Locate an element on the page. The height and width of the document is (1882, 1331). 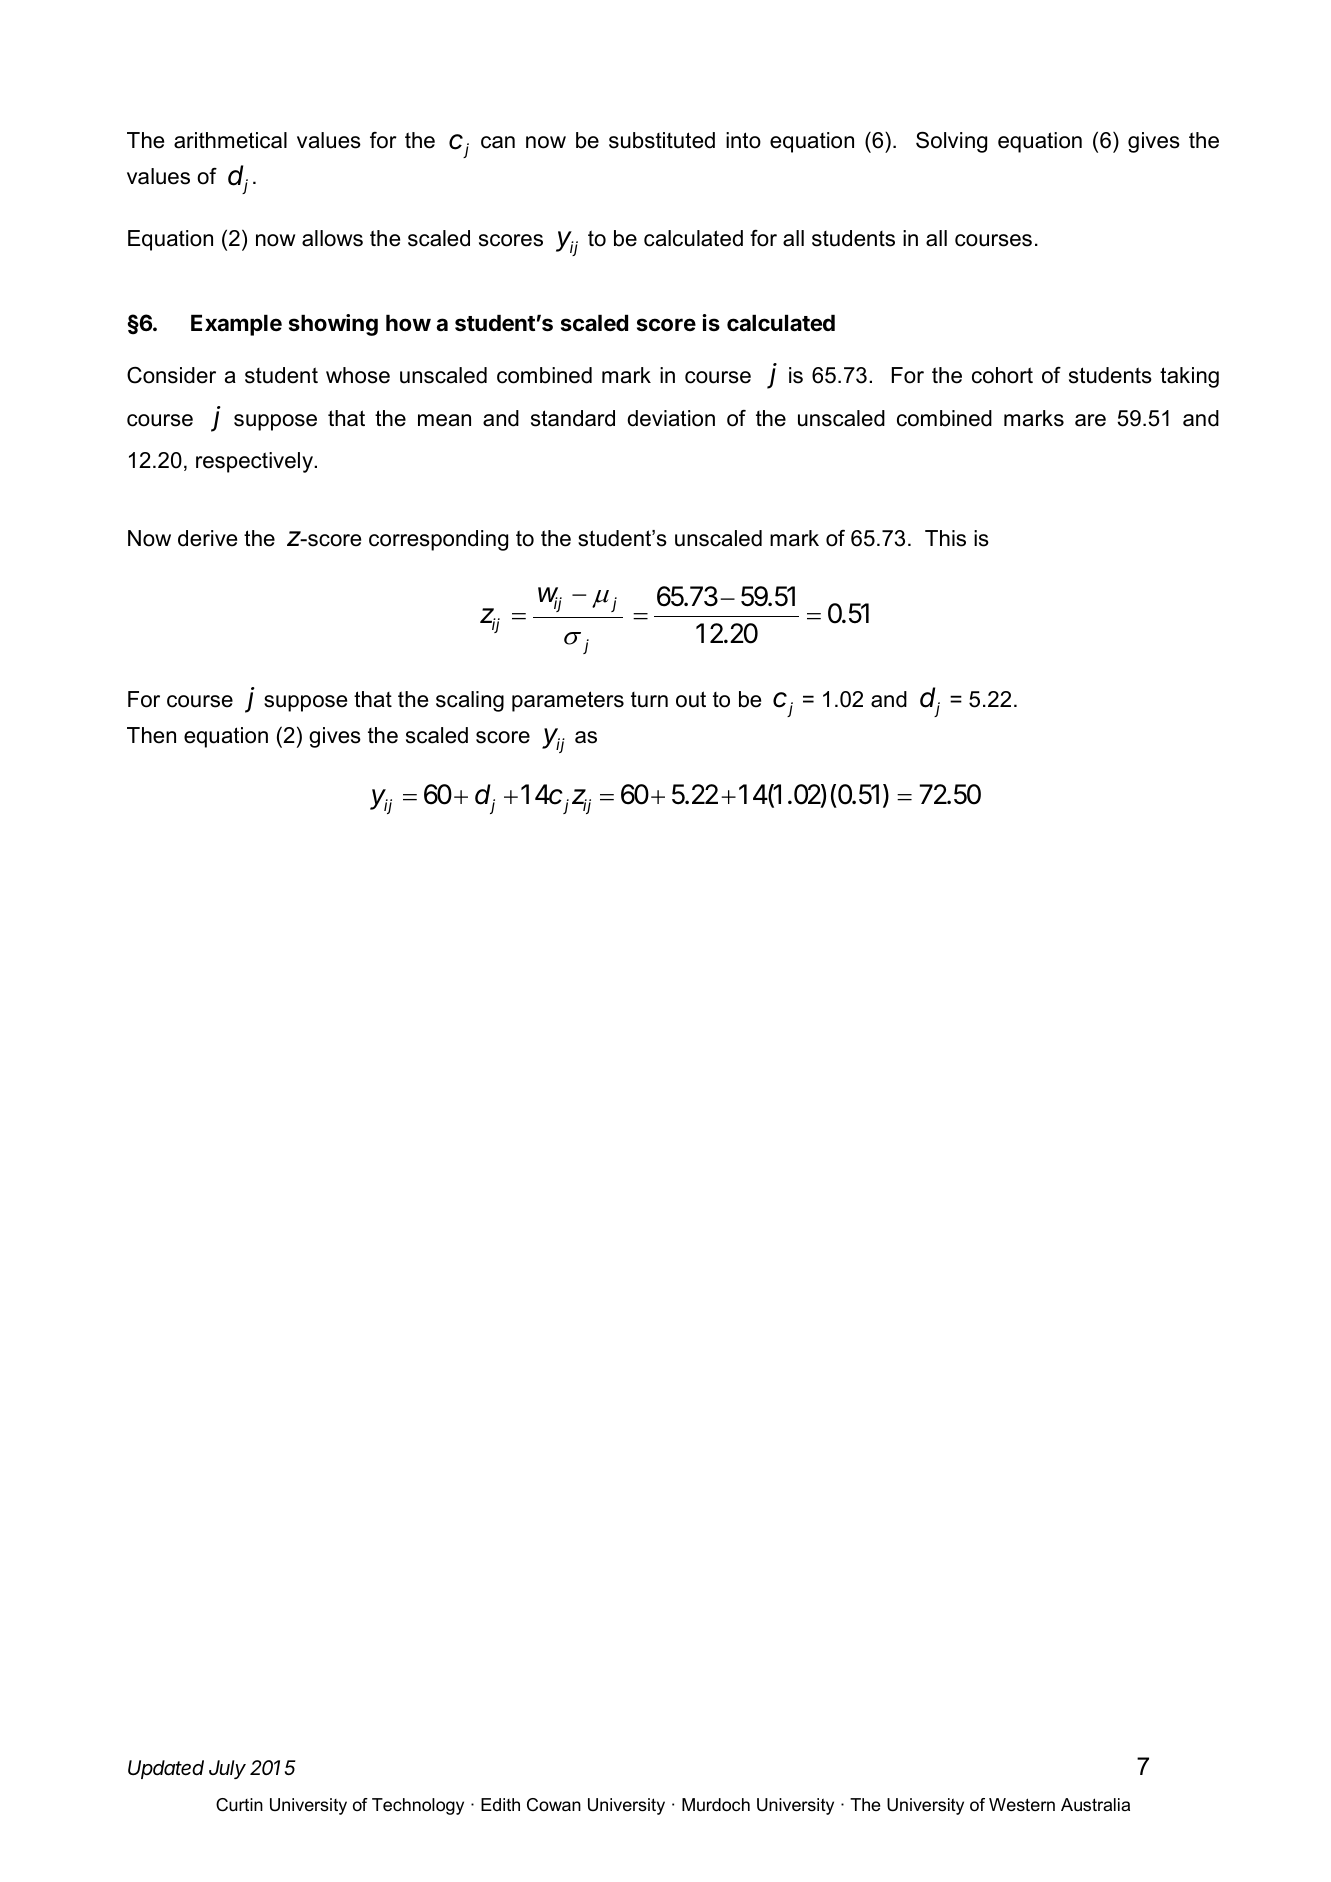
Solving is located at coordinates (951, 142).
